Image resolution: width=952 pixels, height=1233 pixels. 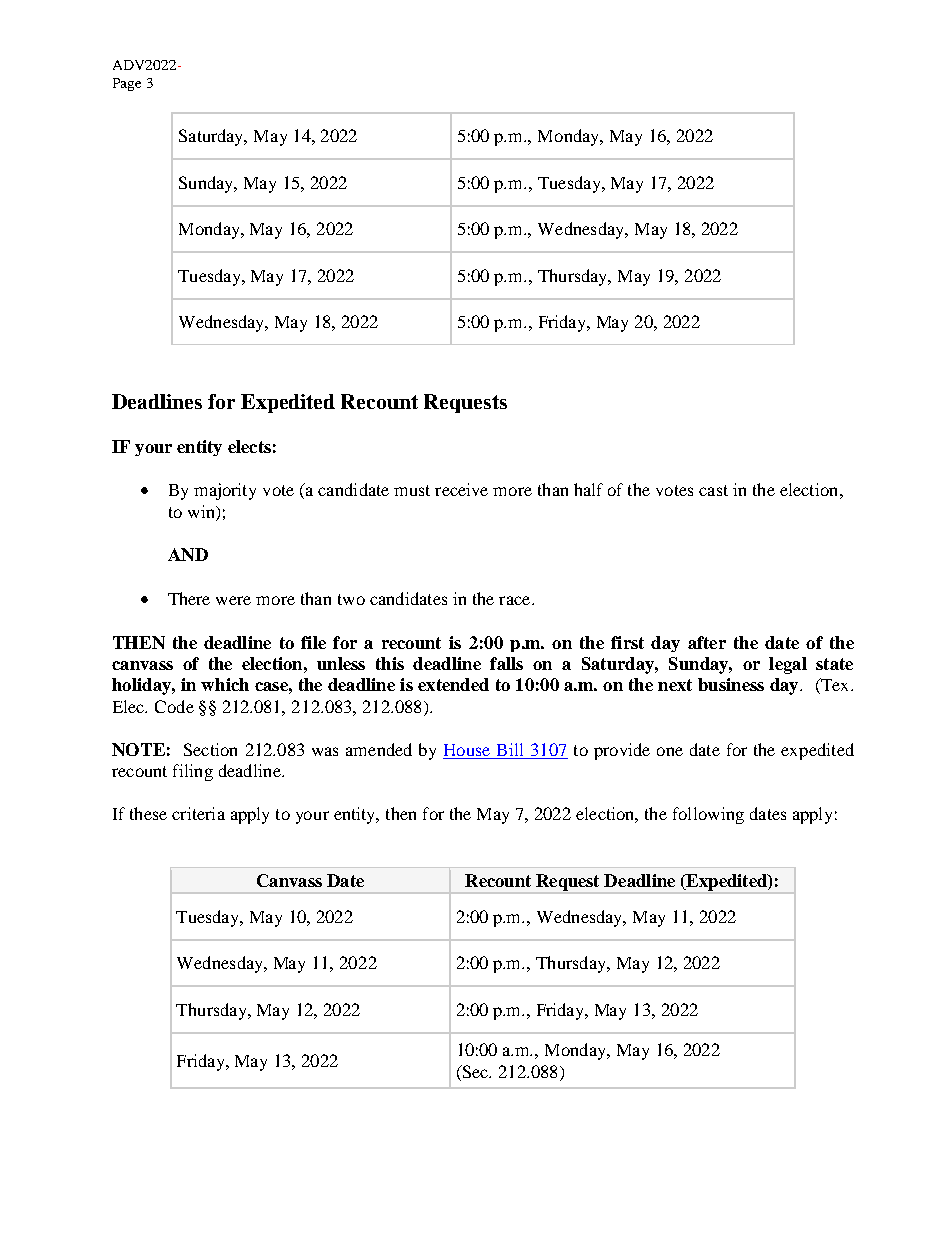 What do you see at coordinates (670, 751) in the document?
I see `one` at bounding box center [670, 751].
